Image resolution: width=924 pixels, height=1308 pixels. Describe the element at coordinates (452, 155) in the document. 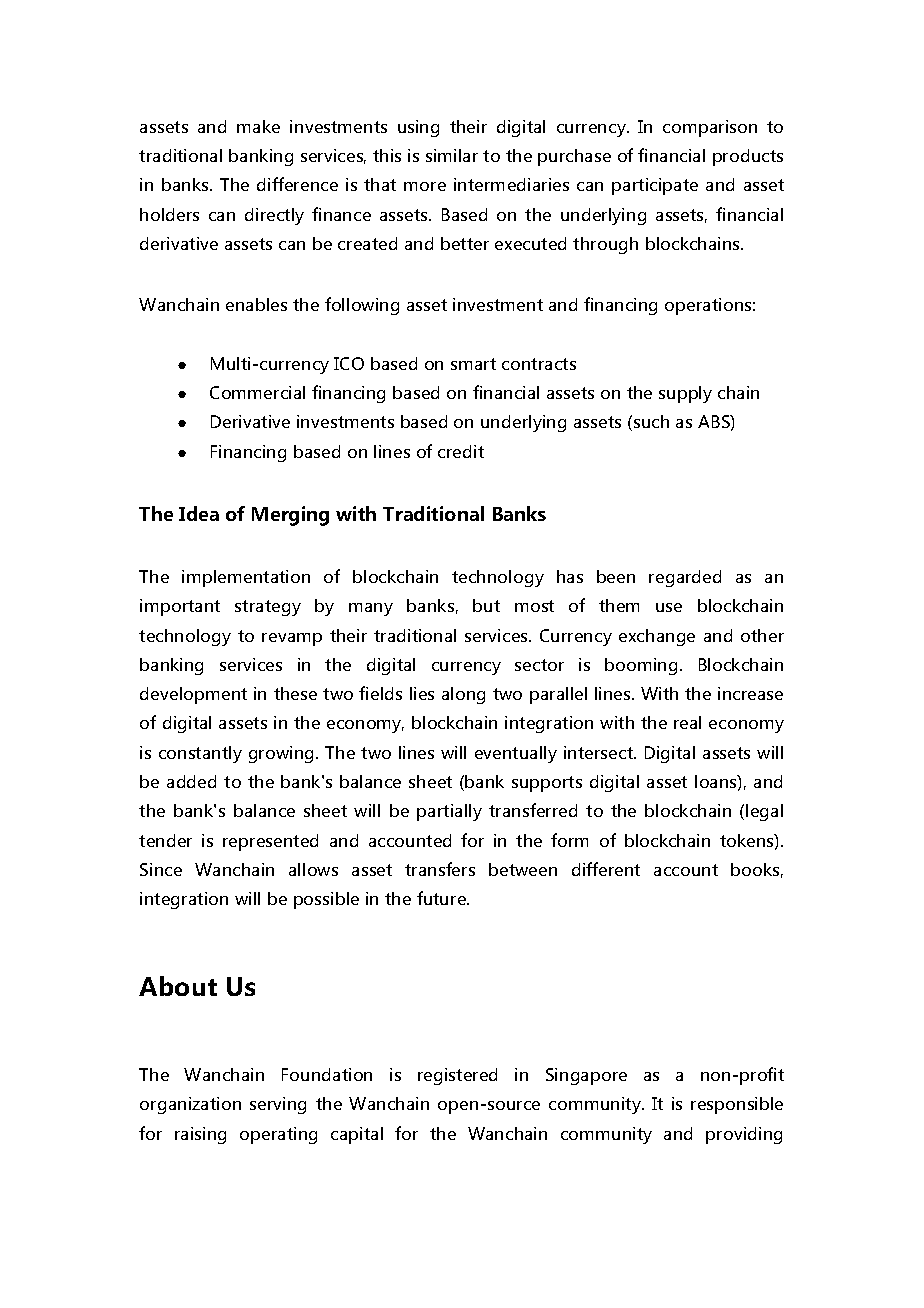

I see `similar` at that location.
